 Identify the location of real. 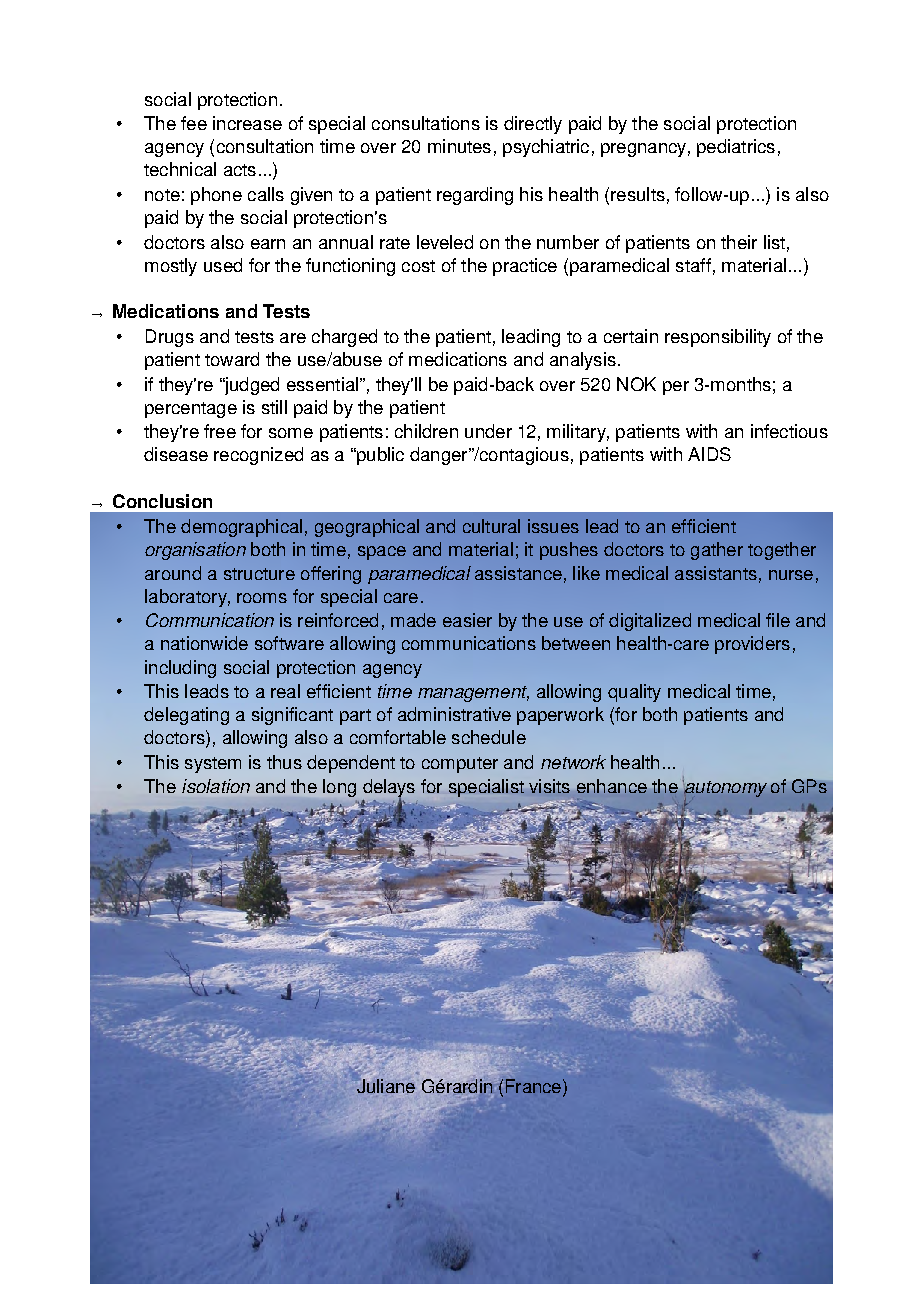
(285, 691).
